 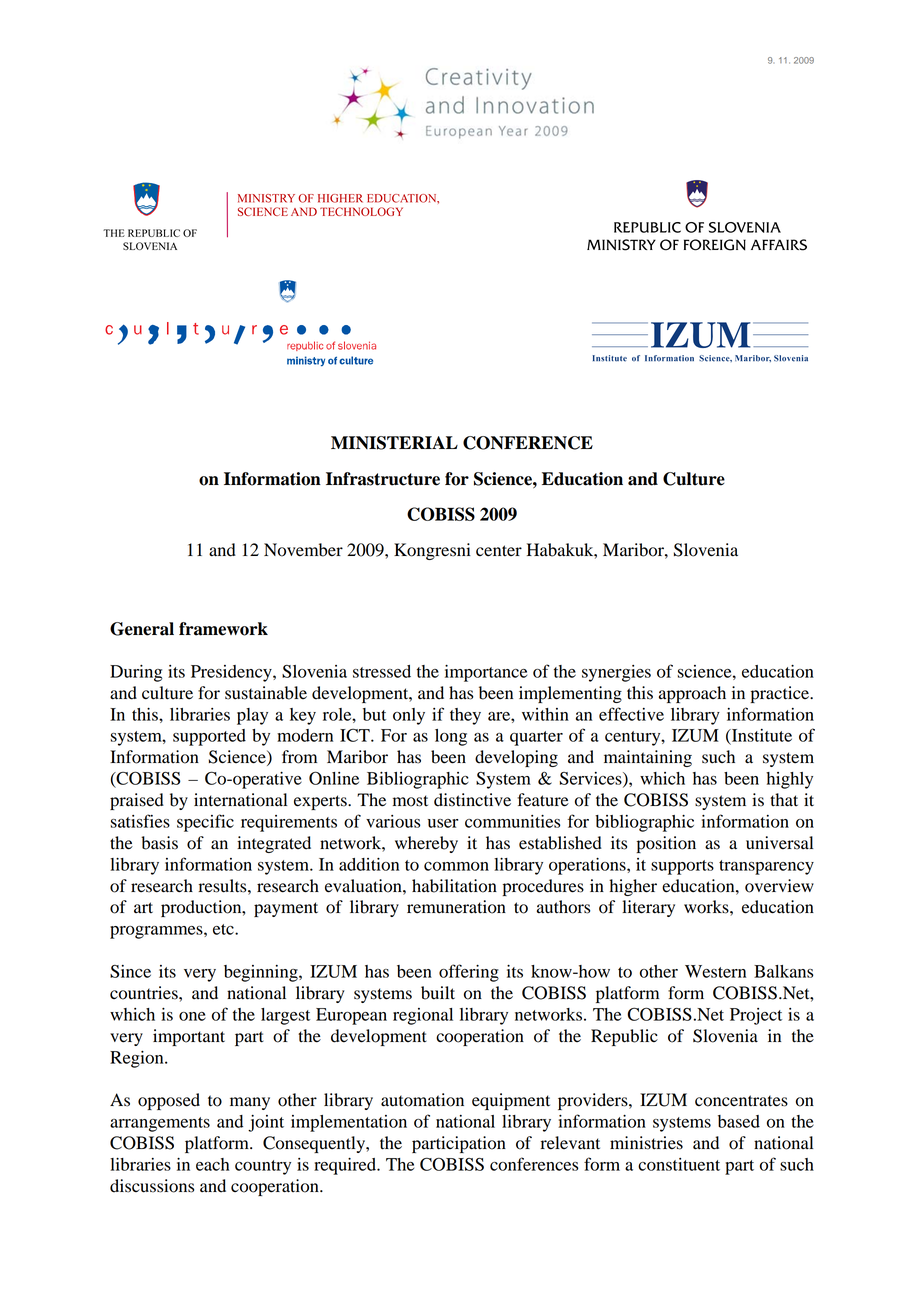 What do you see at coordinates (443, 823) in the page?
I see `user` at bounding box center [443, 823].
